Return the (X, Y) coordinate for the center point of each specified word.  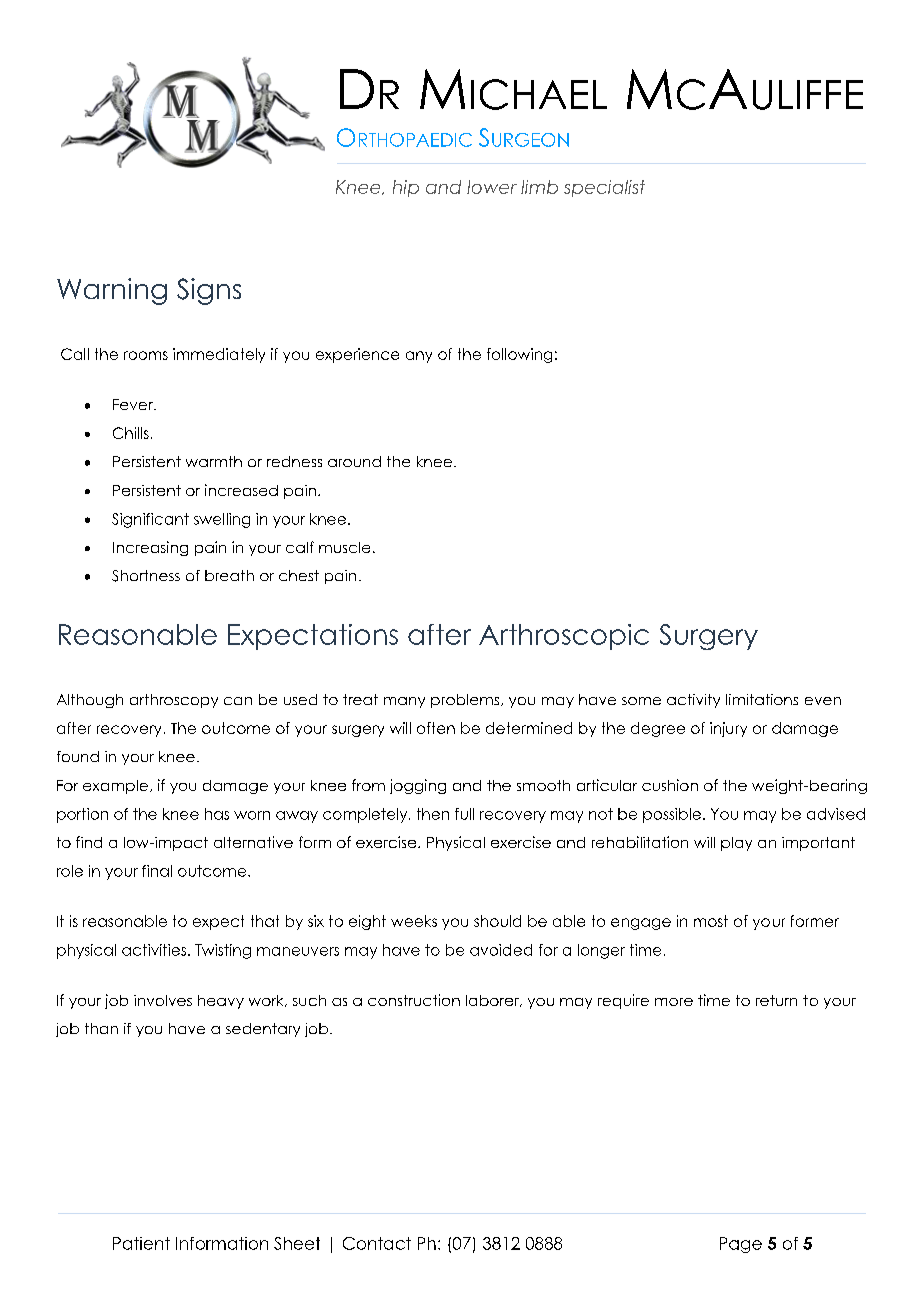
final (157, 871)
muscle (344, 547)
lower (492, 187)
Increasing (150, 548)
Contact (377, 1243)
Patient (141, 1243)
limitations (762, 699)
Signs (209, 291)
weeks (414, 921)
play (736, 844)
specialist (604, 188)
